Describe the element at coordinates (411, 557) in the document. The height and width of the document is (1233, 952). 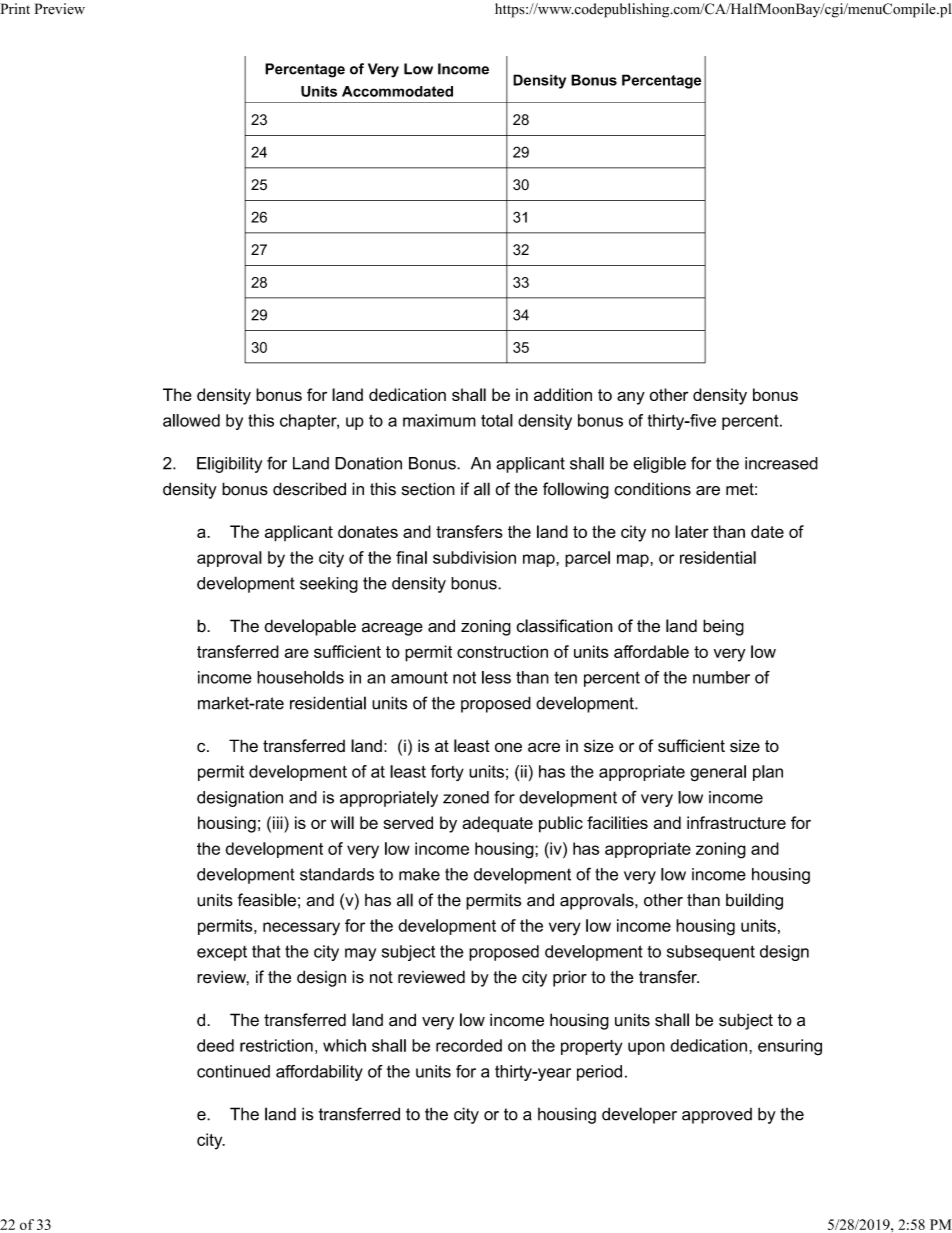
I see `final` at that location.
